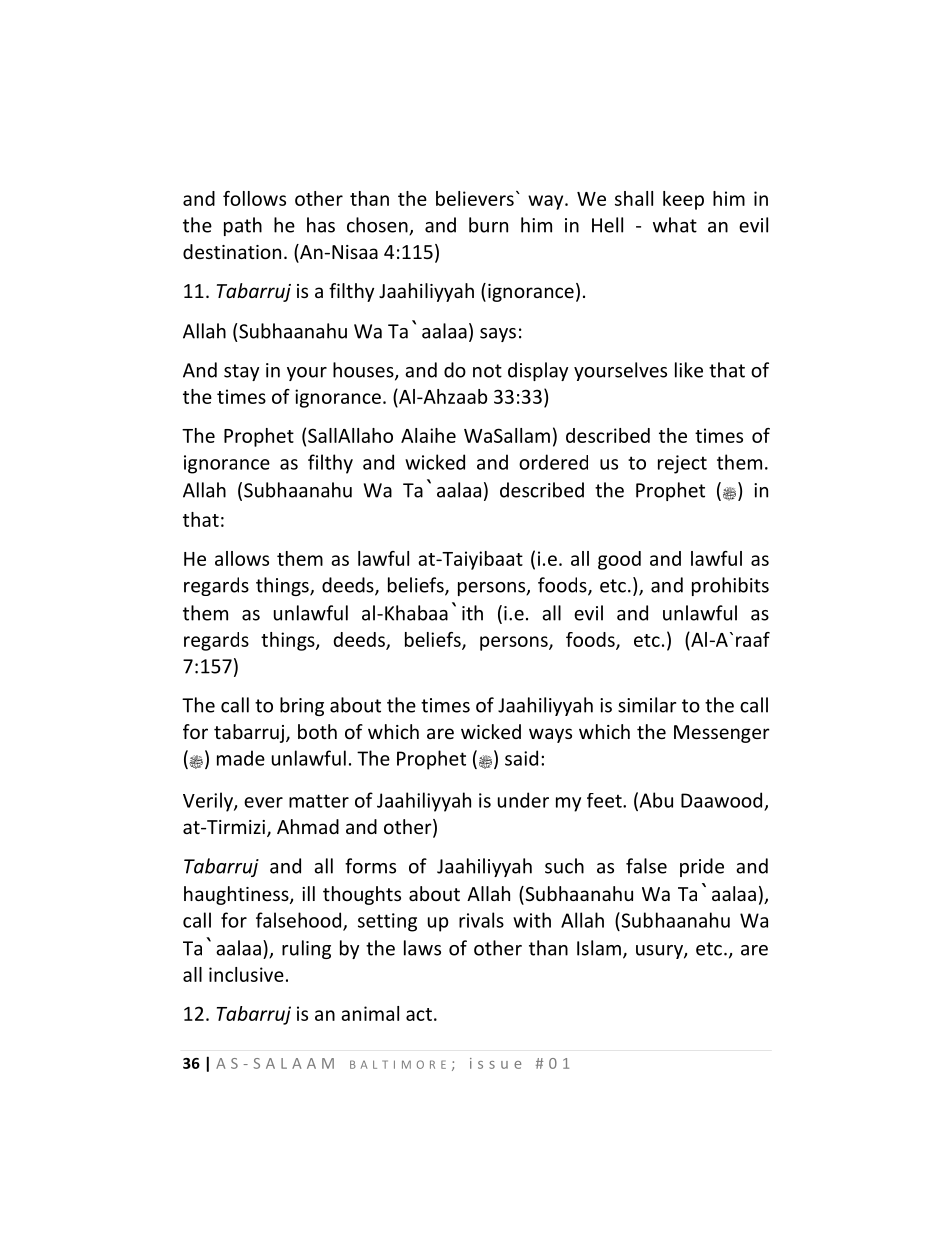 This screenshot has width=952, height=1233. Describe the element at coordinates (317, 731) in the screenshot. I see `both` at that location.
